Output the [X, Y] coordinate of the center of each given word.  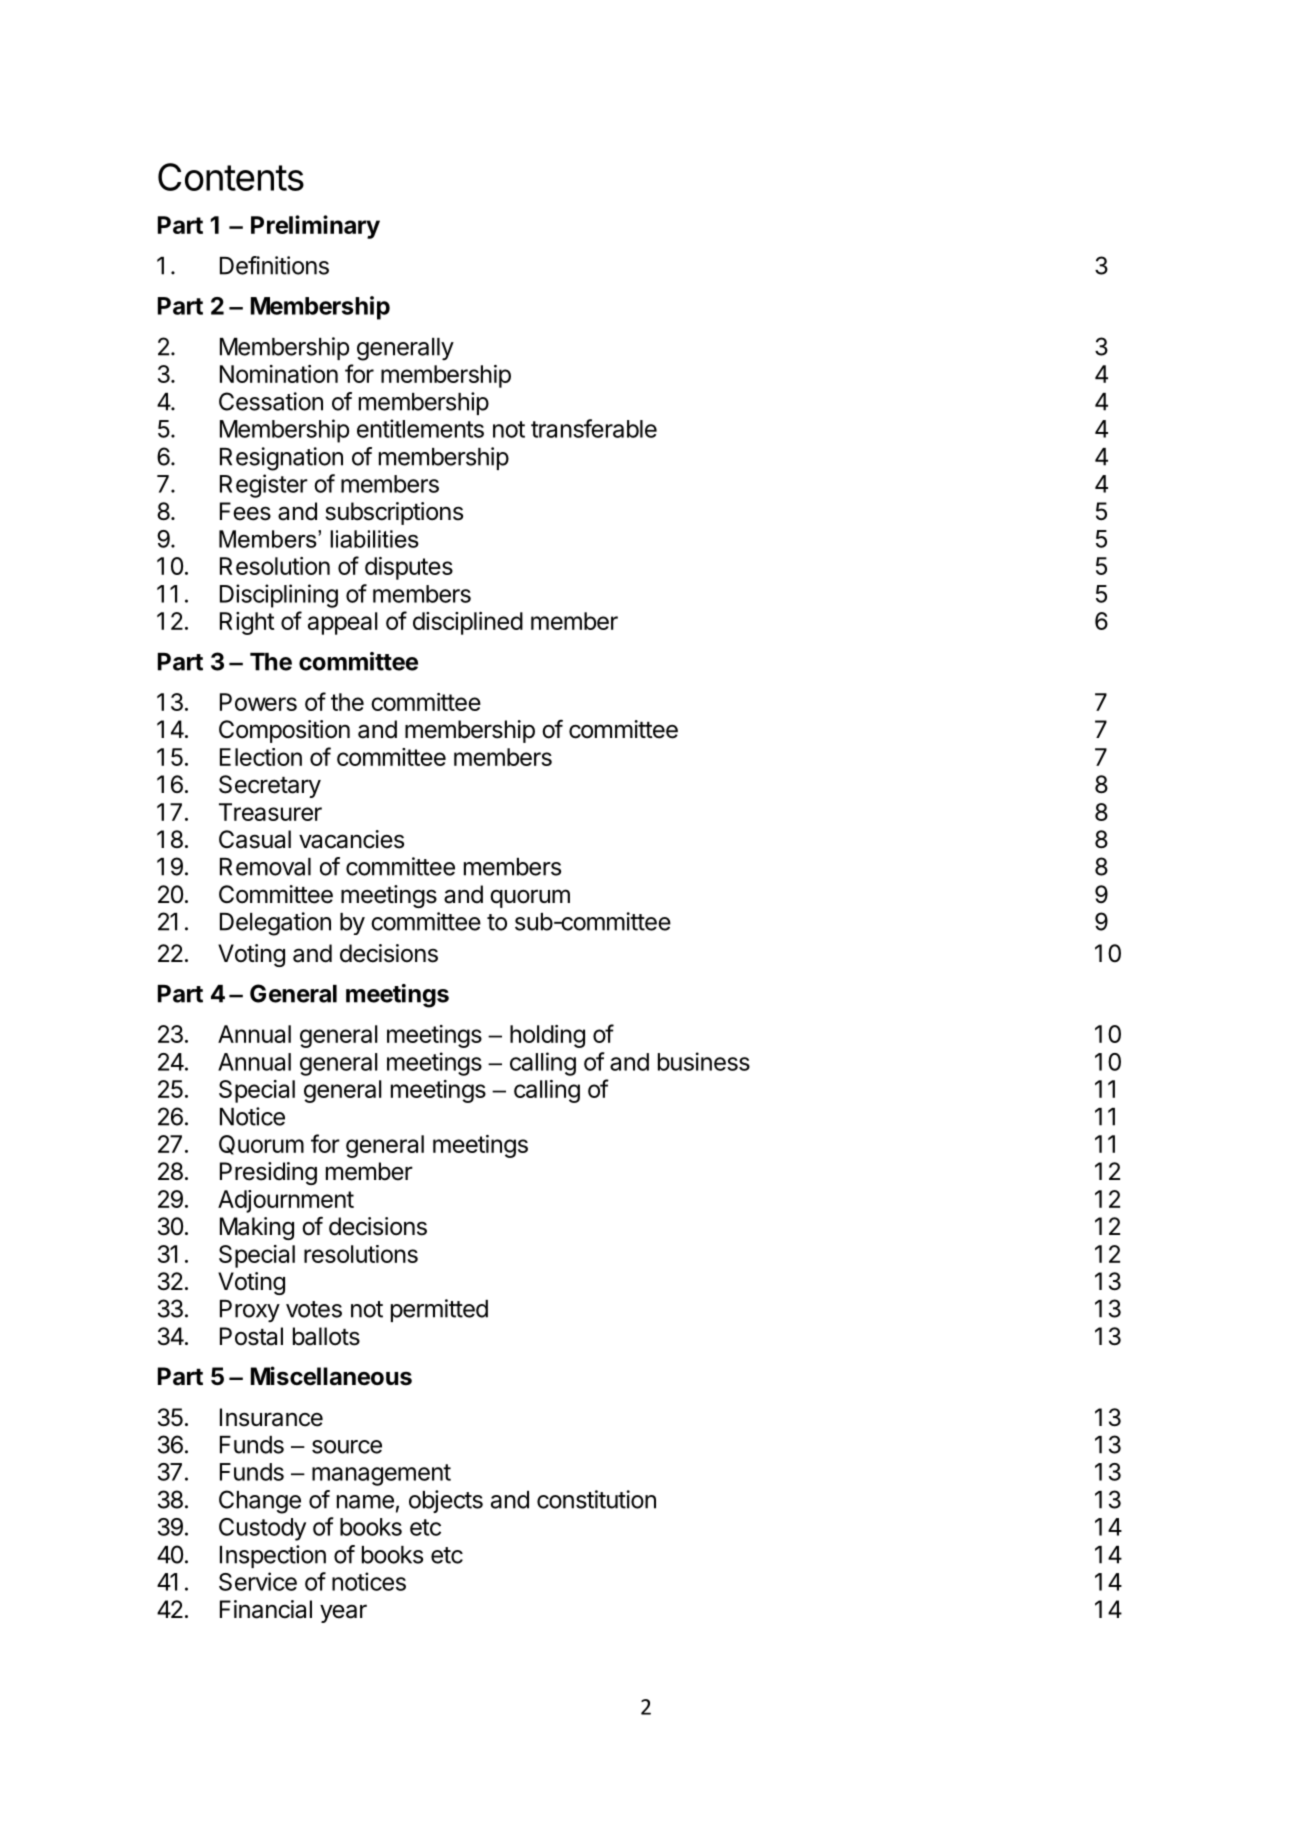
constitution [596, 1499]
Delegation [275, 924]
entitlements [420, 428]
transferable [594, 428]
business [704, 1061]
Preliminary [315, 227]
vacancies [351, 839]
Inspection [273, 1556]
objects [446, 1501]
